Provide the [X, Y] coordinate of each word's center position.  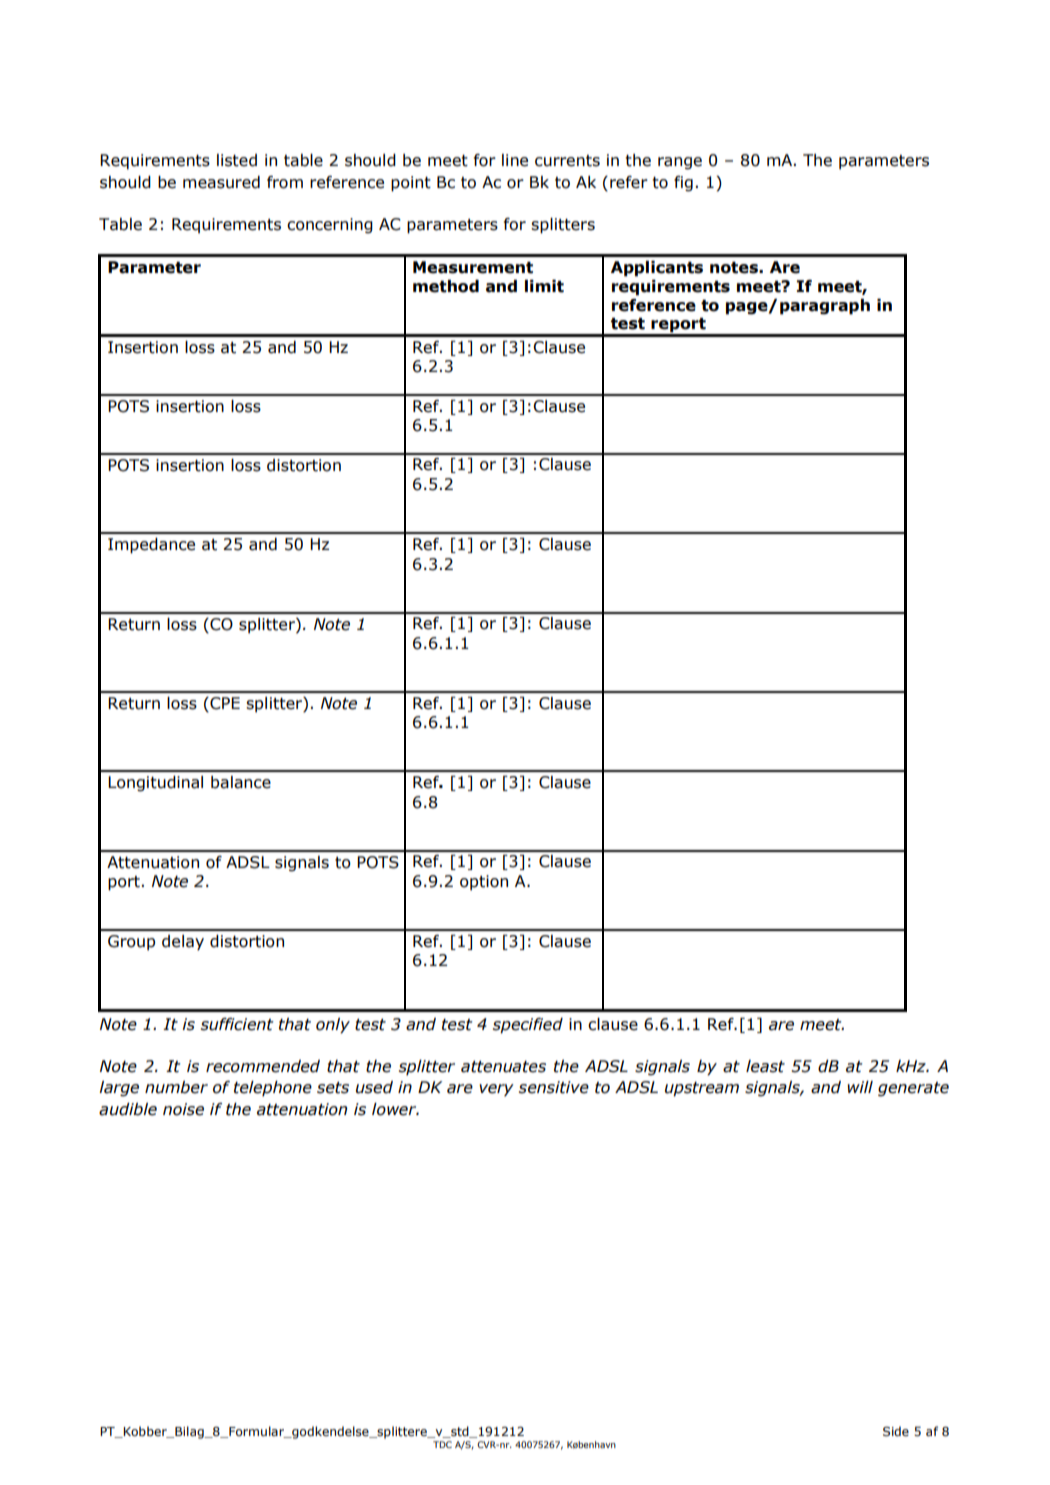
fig [683, 184]
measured [221, 182]
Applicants [657, 269]
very [496, 1090]
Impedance [151, 546]
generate [913, 1089]
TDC [442, 1444]
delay [183, 943]
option [484, 883]
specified [528, 1026]
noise [183, 1109]
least [765, 1066]
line [515, 160]
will [860, 1087]
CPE [224, 704]
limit [544, 286]
